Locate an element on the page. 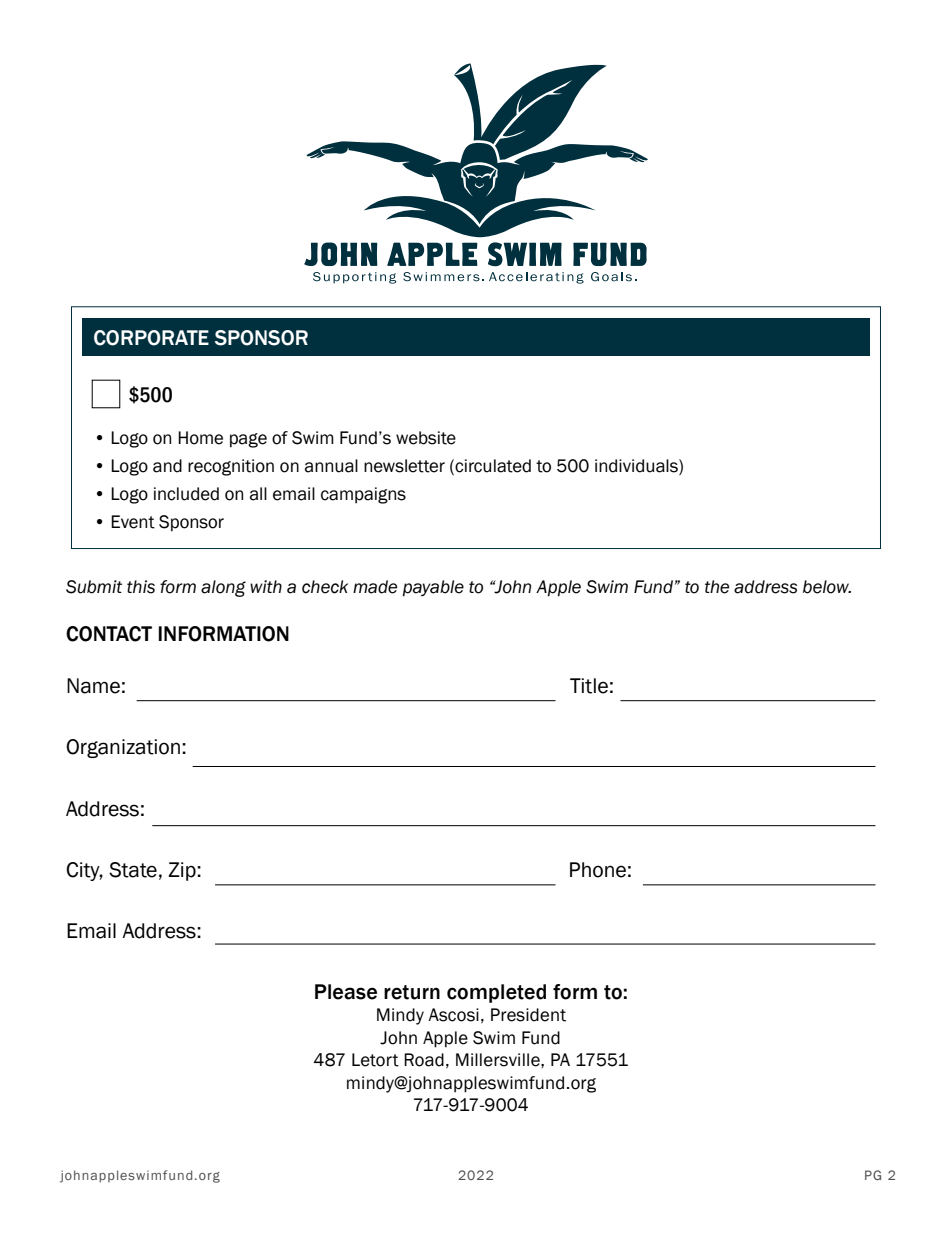  Please is located at coordinates (346, 992).
